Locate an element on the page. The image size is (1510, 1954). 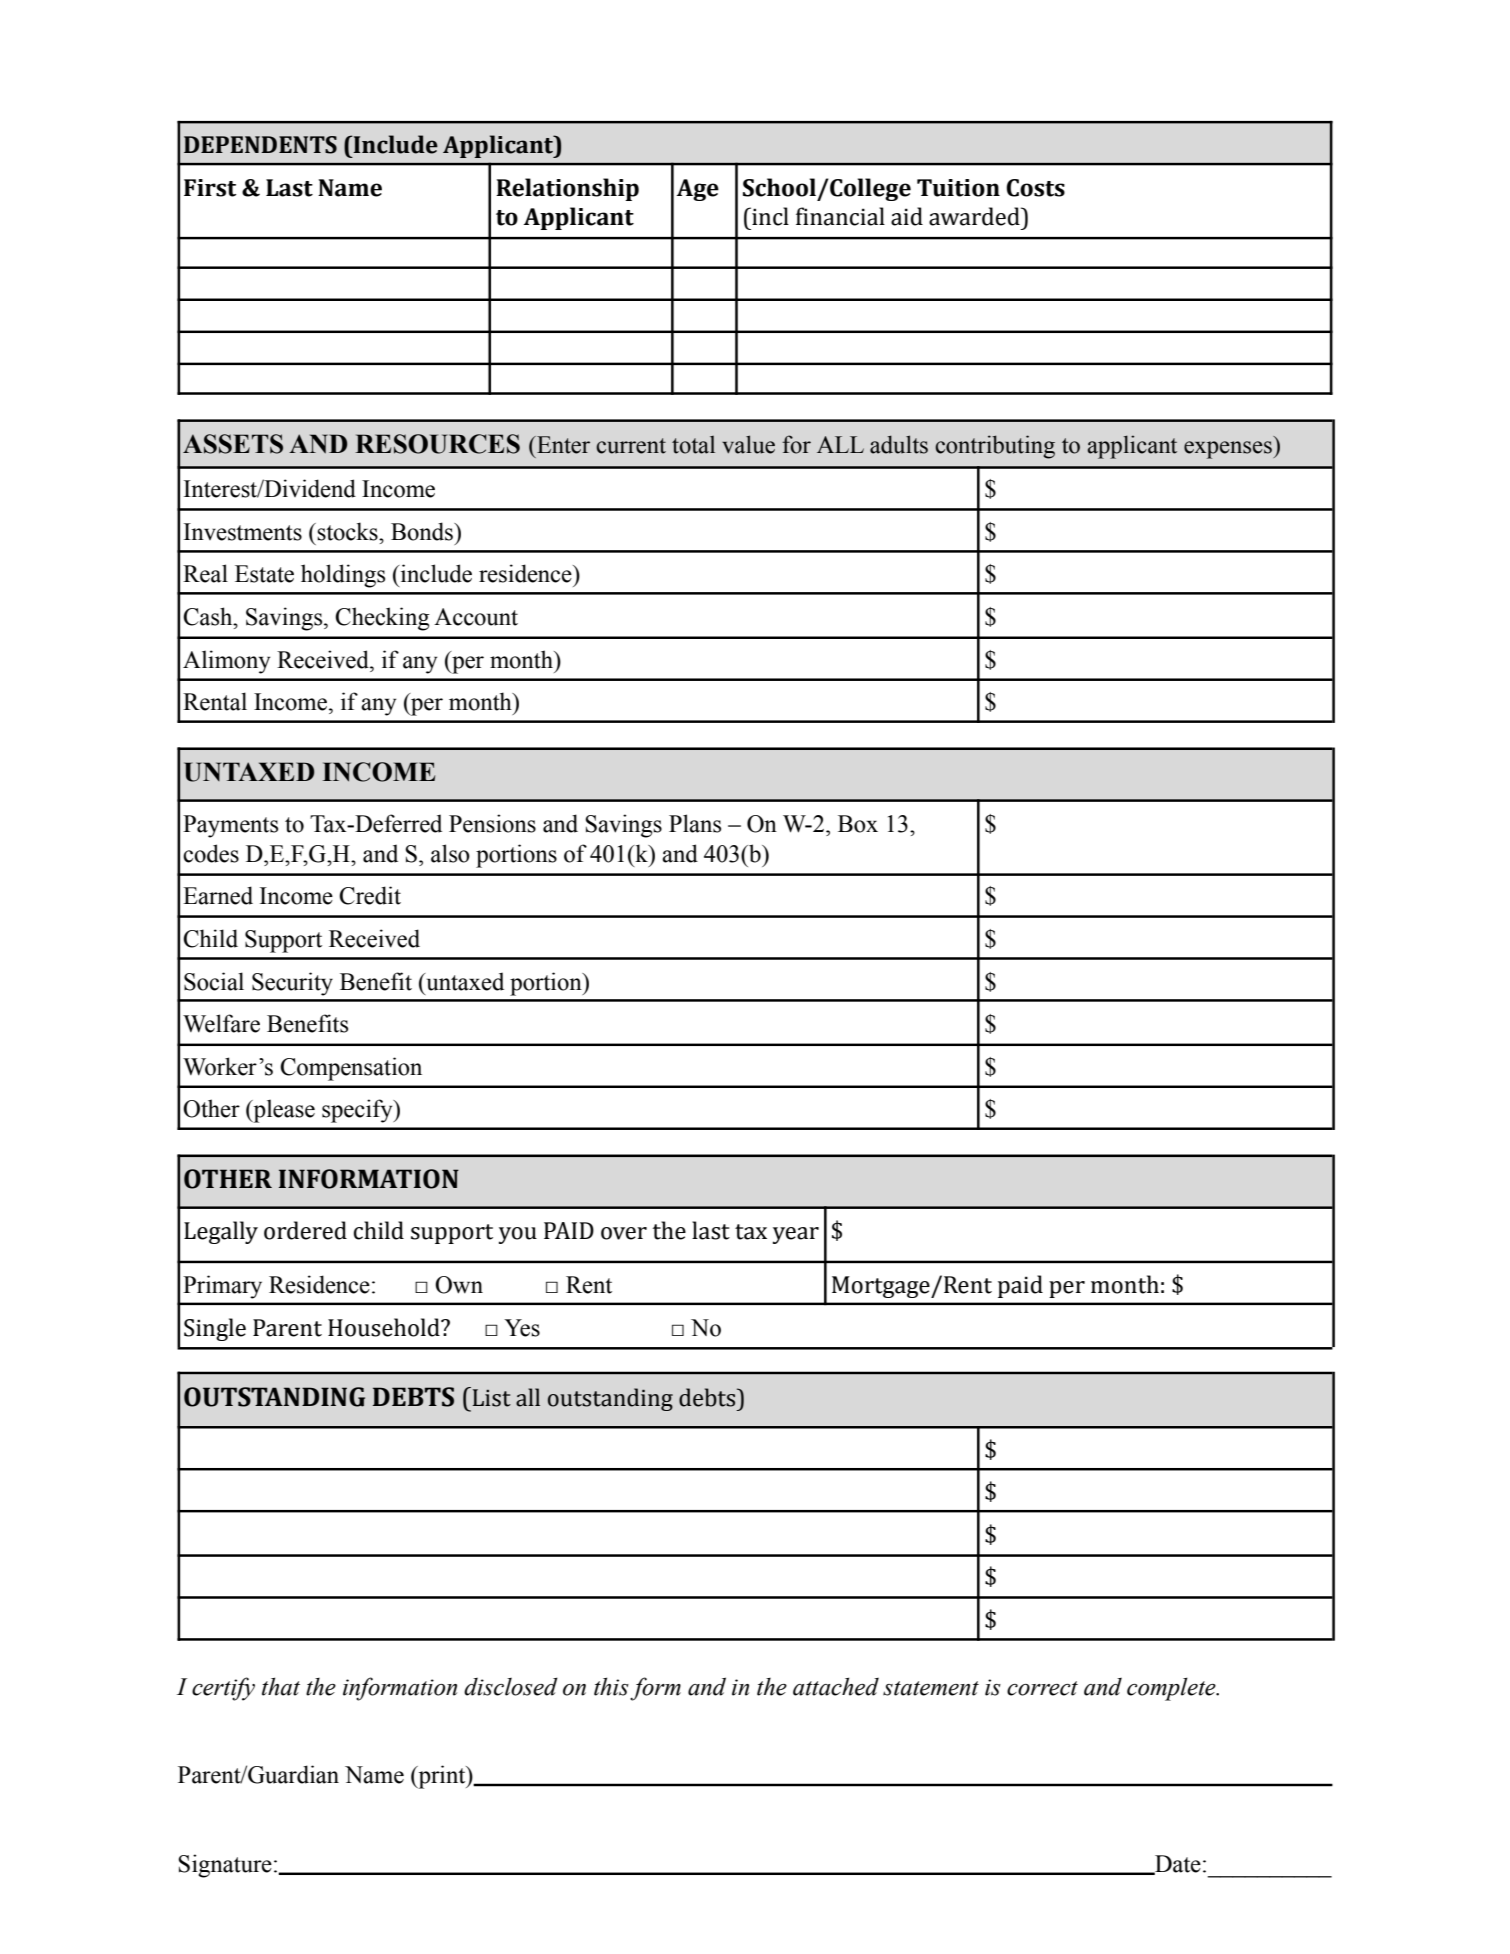
Plans is located at coordinates (695, 823).
